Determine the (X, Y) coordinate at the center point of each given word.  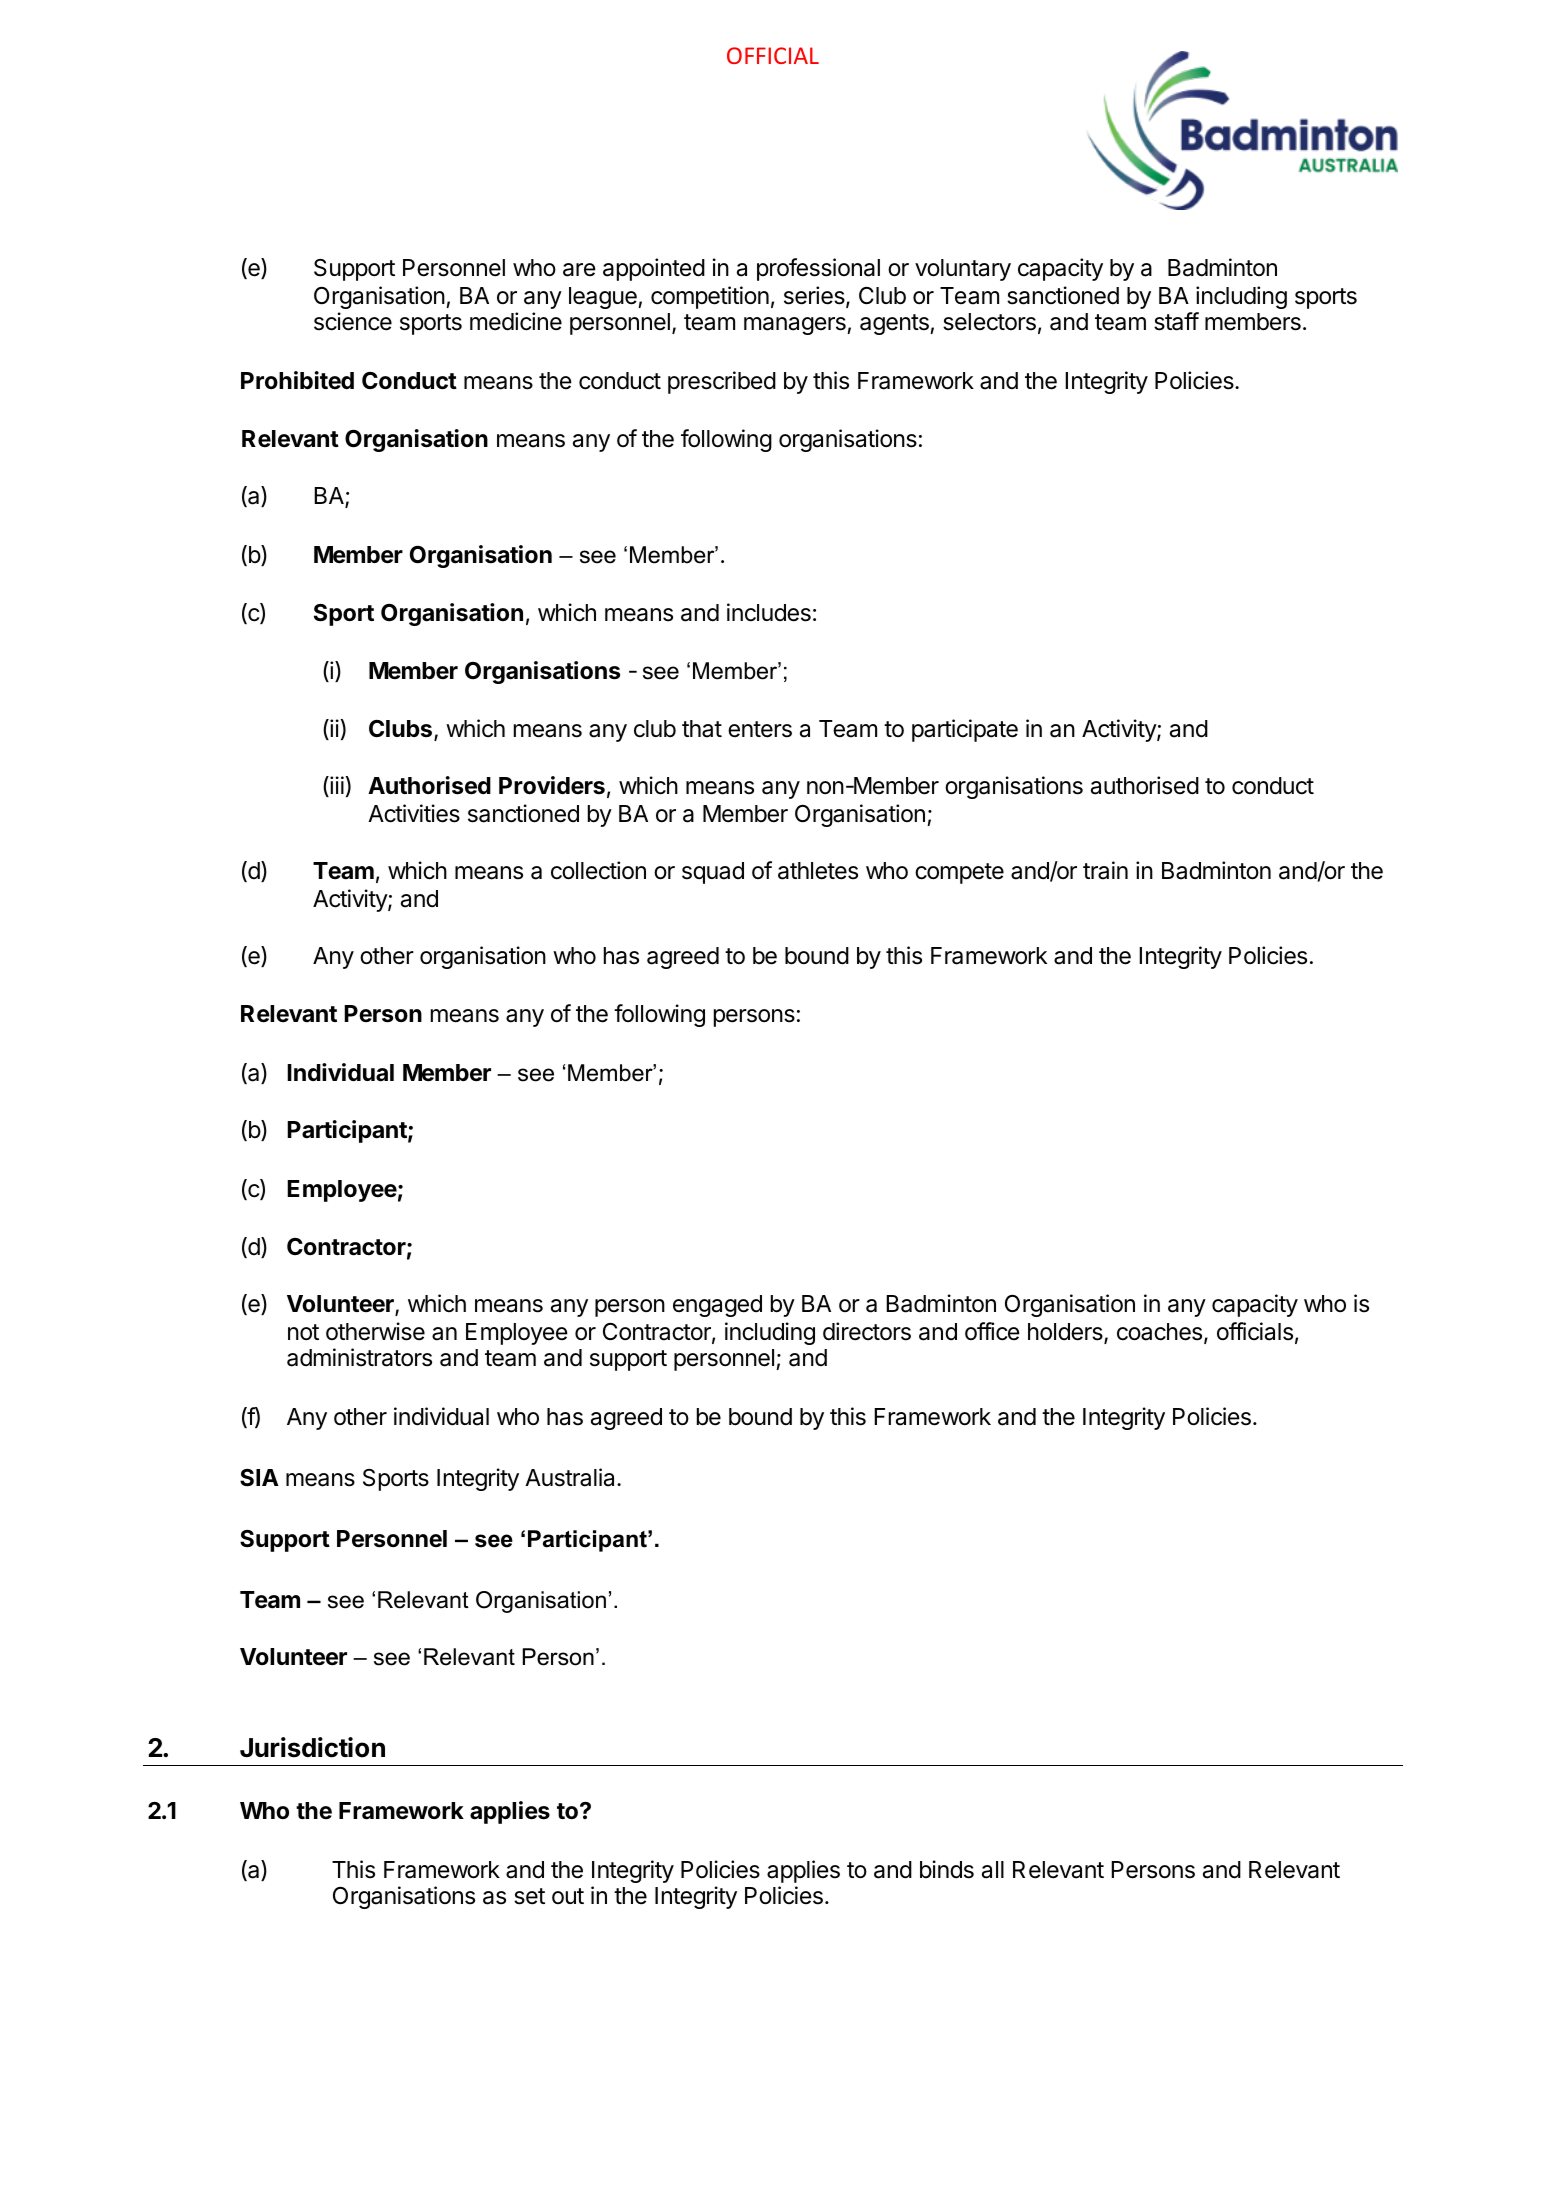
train (1105, 870)
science (353, 321)
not (303, 1332)
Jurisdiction (312, 1747)
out (568, 1896)
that (702, 729)
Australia (571, 1477)
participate (965, 730)
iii (336, 786)
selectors (989, 322)
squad (713, 873)
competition (710, 297)
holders (1066, 1333)
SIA (259, 1478)
